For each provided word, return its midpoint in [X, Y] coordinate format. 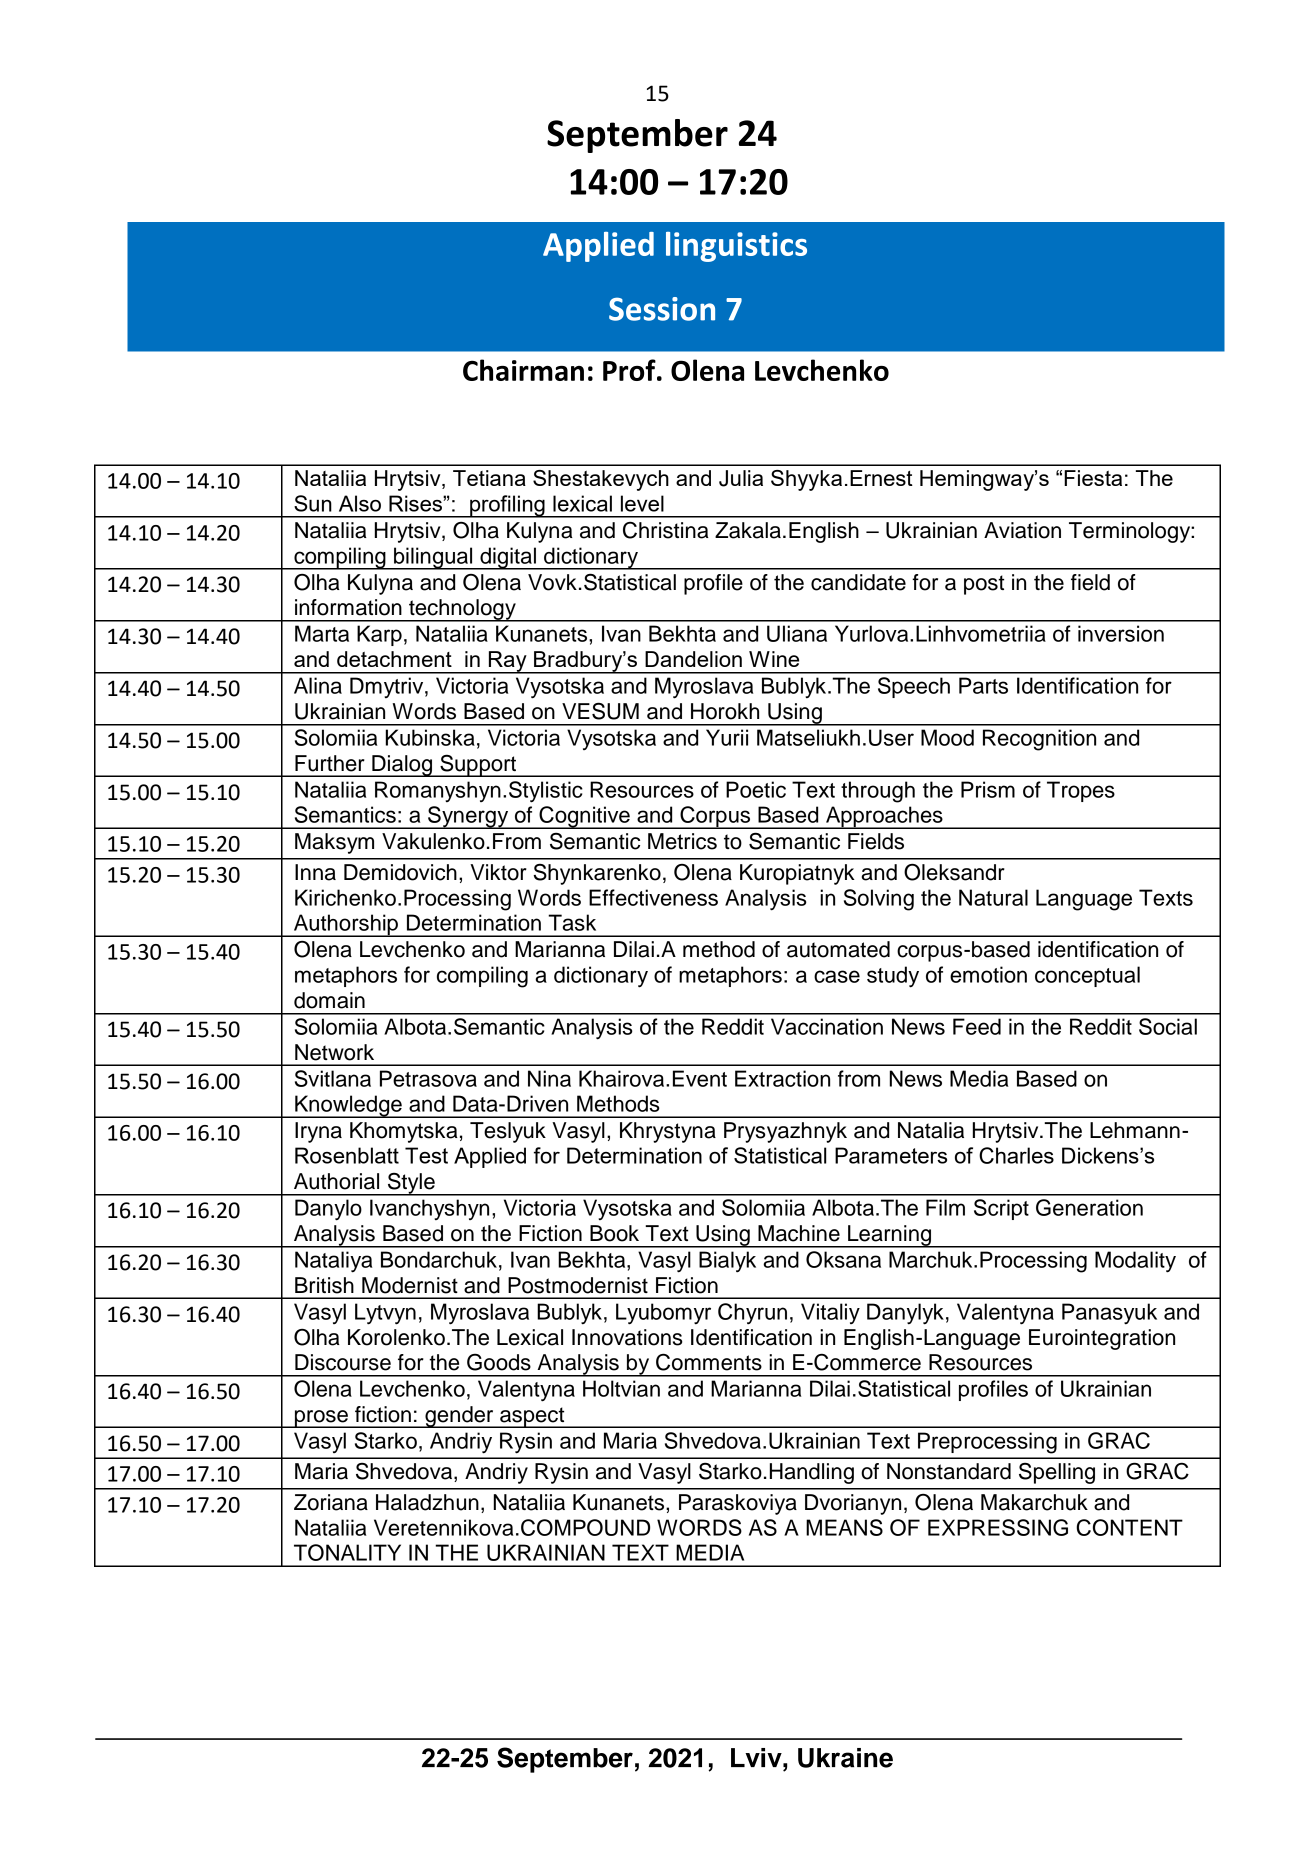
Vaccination [827, 1026]
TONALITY [347, 1552]
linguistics [736, 247]
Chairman [523, 370]
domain [329, 1000]
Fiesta [1093, 478]
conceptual [1087, 976]
